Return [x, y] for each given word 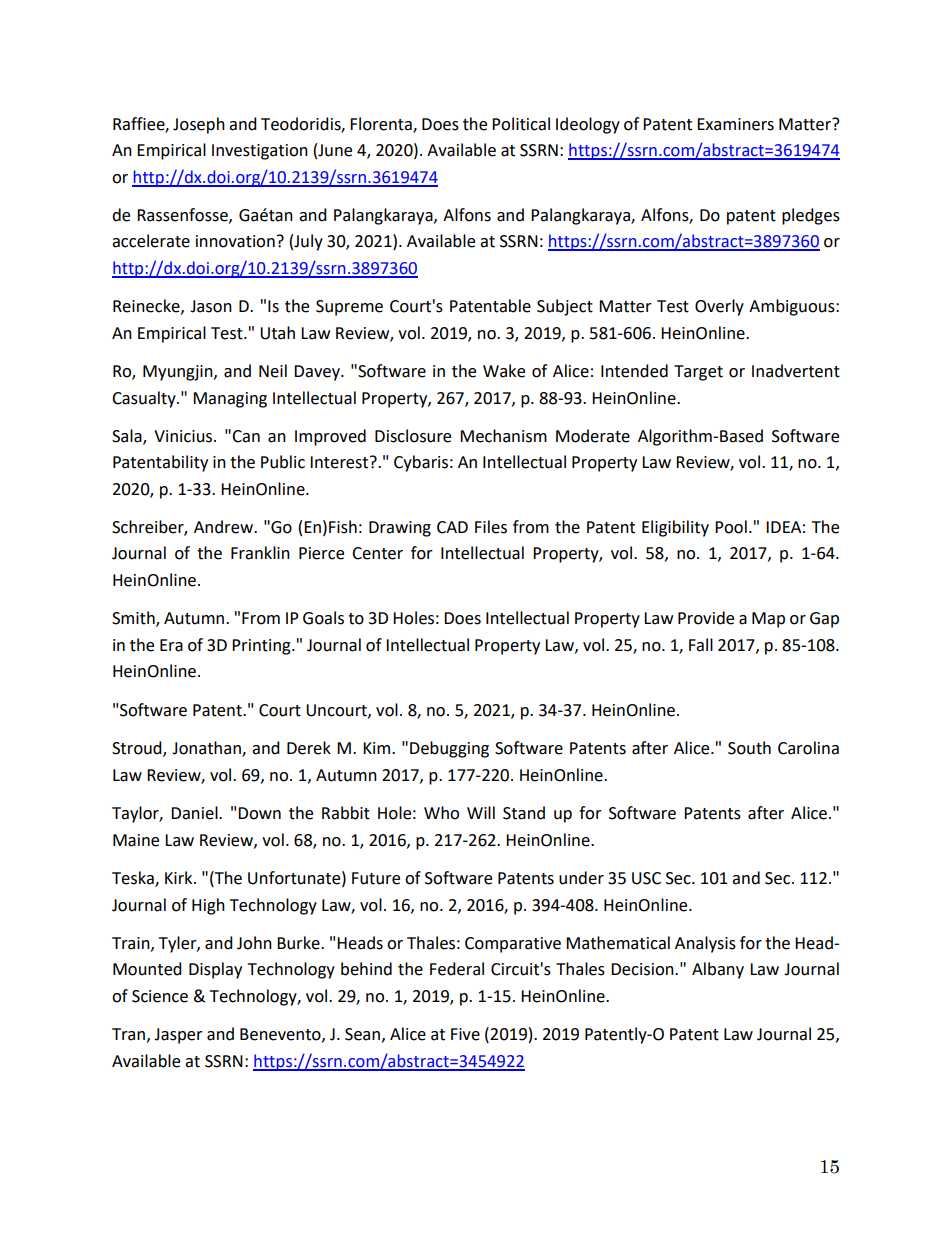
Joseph [199, 125]
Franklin [260, 553]
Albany [718, 970]
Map [768, 620]
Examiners [735, 124]
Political [521, 124]
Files [491, 527]
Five [465, 1034]
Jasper [178, 1036]
